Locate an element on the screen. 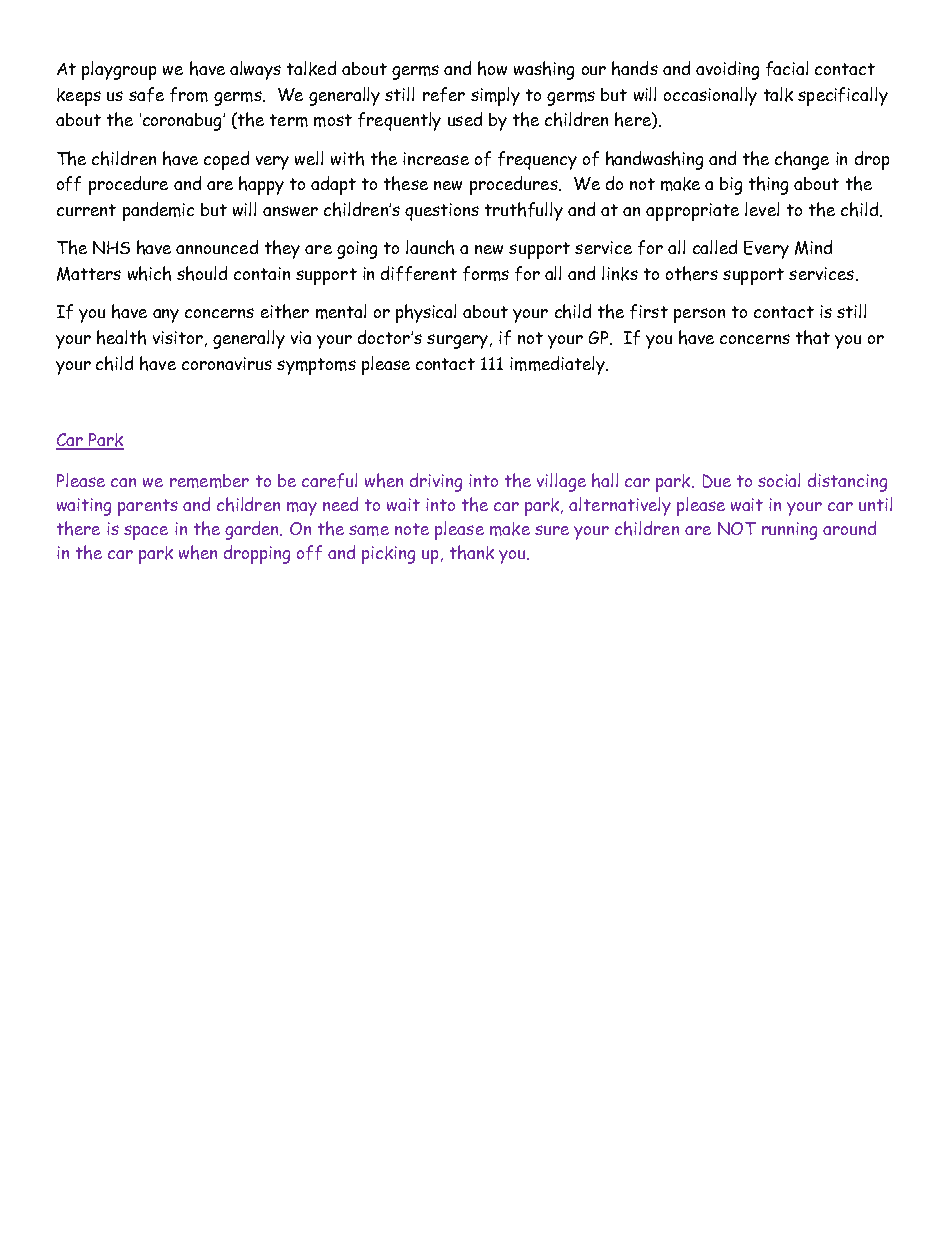 The width and height of the screenshot is (952, 1233). space is located at coordinates (146, 532).
